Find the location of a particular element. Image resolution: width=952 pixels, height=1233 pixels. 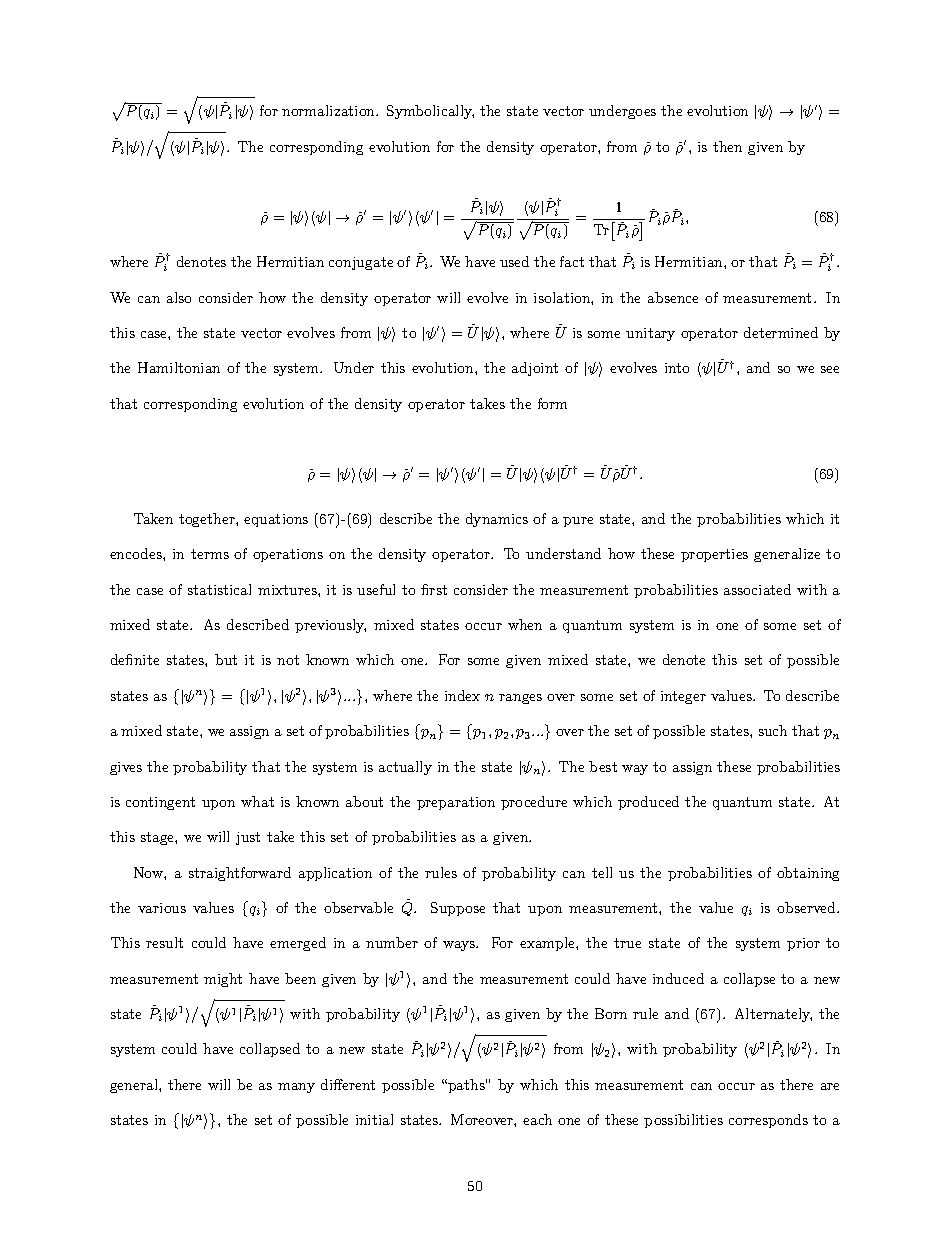

when is located at coordinates (525, 624).
